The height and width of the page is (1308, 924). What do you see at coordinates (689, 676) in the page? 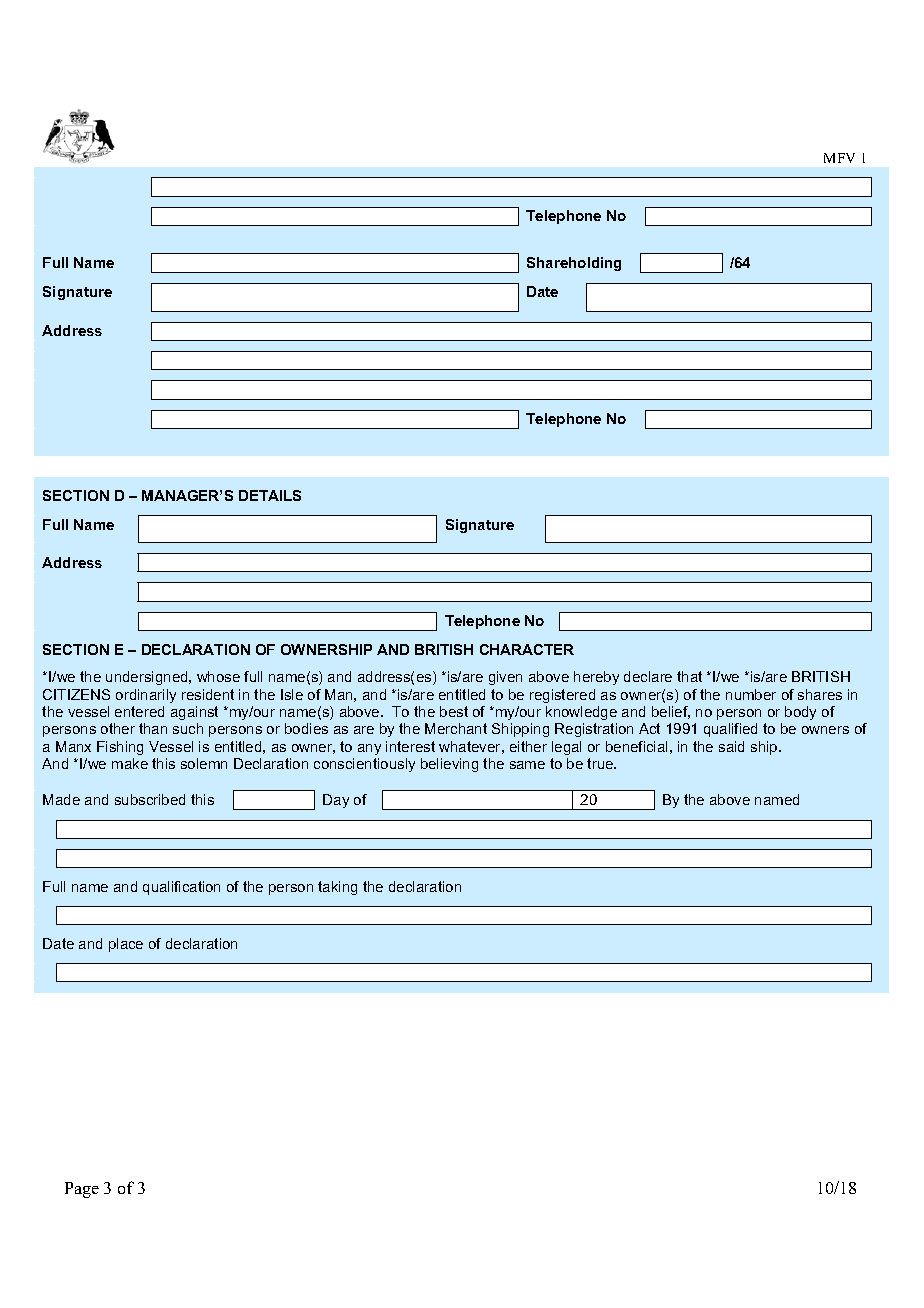
I see `that` at bounding box center [689, 676].
